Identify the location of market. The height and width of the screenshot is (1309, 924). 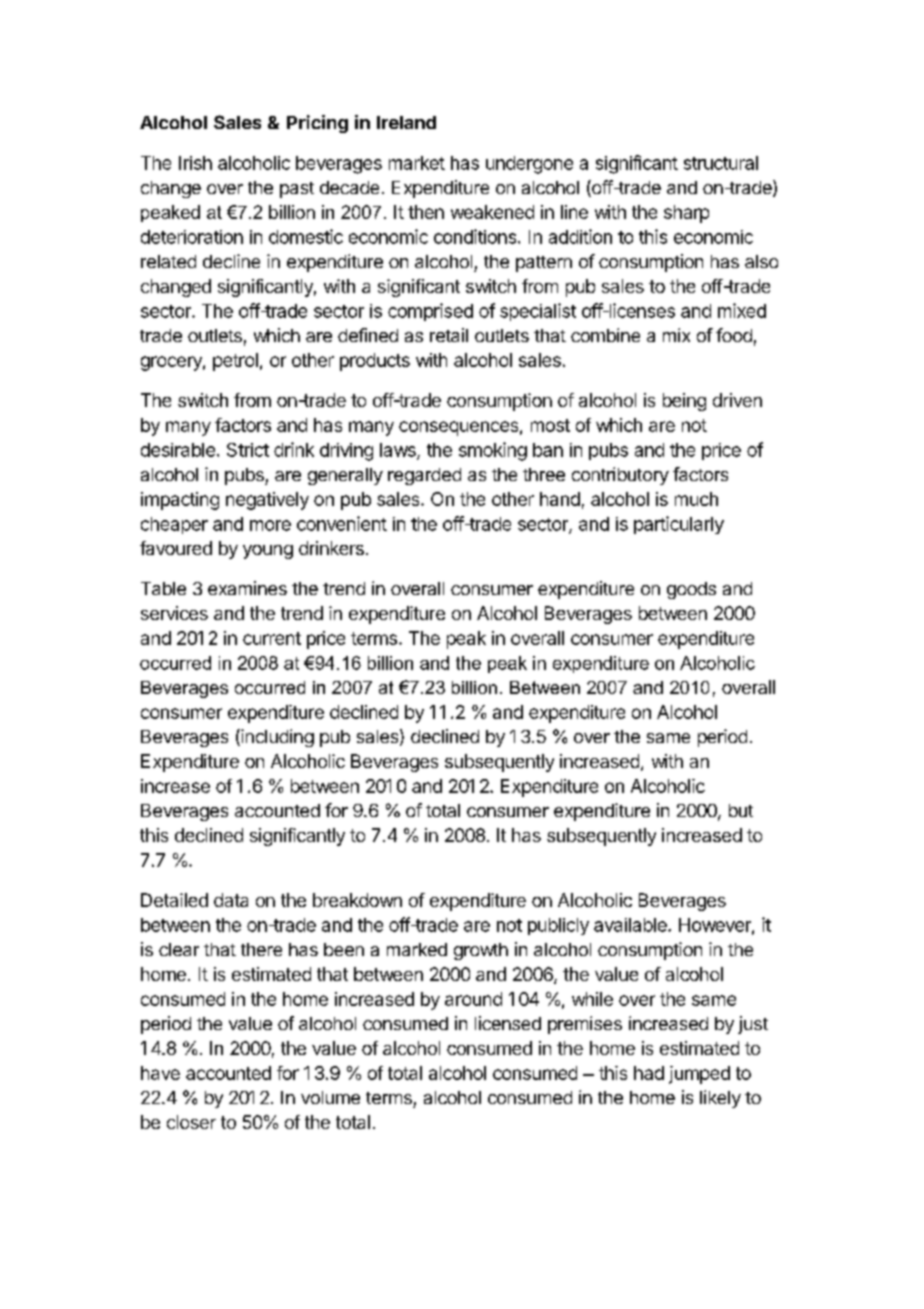
(417, 163).
